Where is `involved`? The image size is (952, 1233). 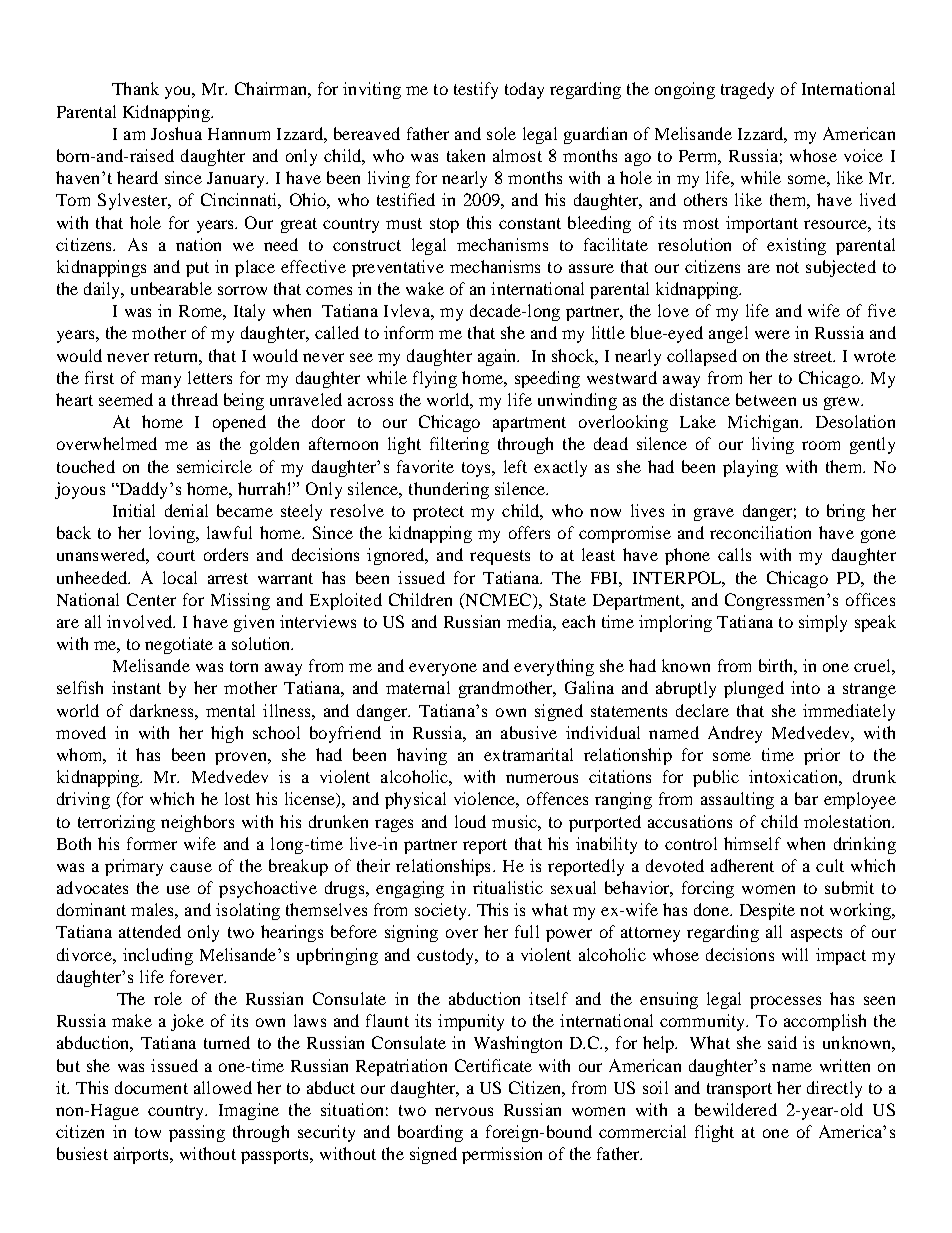 involved is located at coordinates (141, 621).
